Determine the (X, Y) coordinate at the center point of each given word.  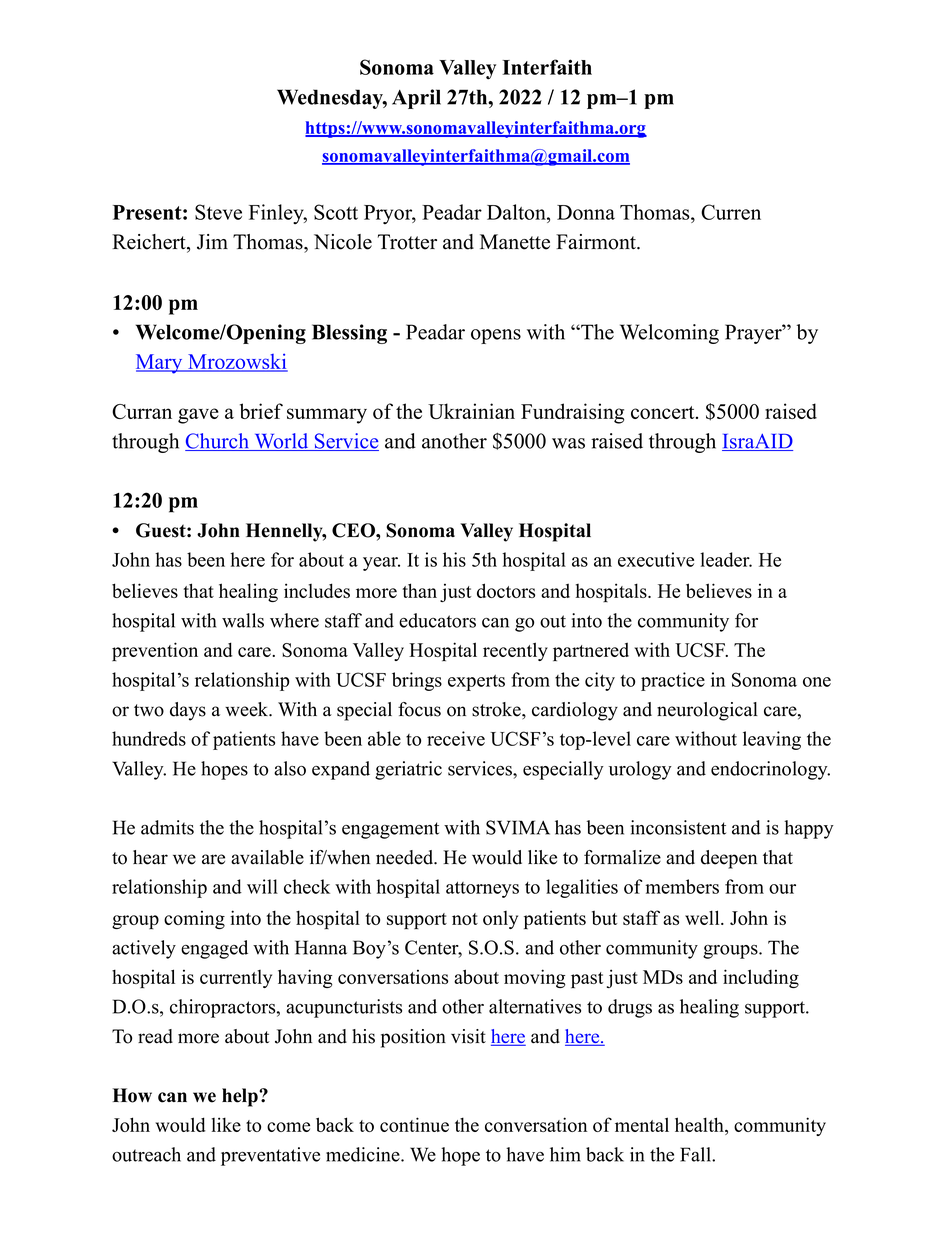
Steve (218, 212)
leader (726, 559)
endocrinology (770, 770)
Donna (586, 212)
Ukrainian (471, 411)
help (241, 1097)
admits (167, 827)
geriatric (408, 770)
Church (218, 442)
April (416, 99)
